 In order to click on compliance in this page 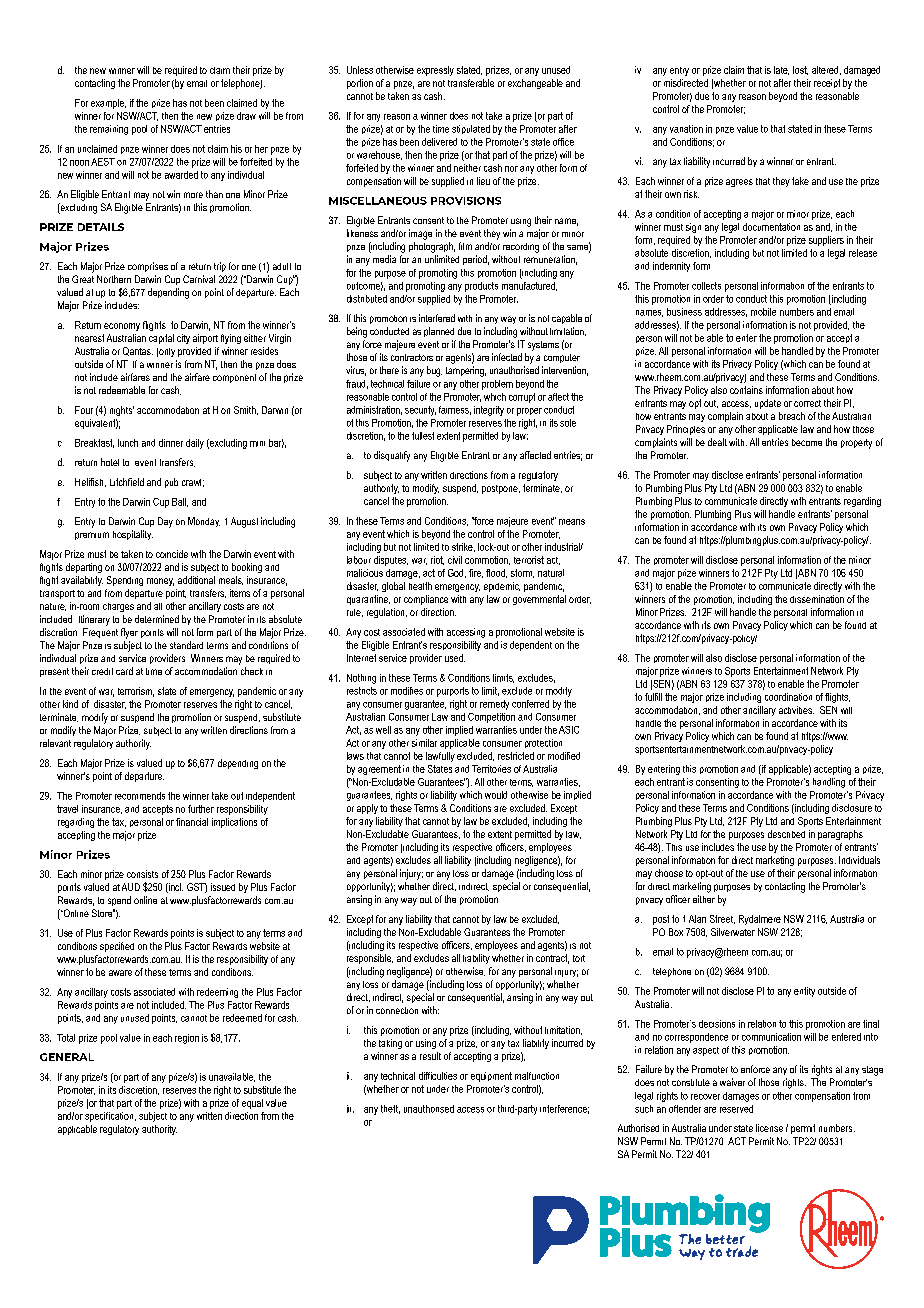, I will do `click(426, 600)`.
